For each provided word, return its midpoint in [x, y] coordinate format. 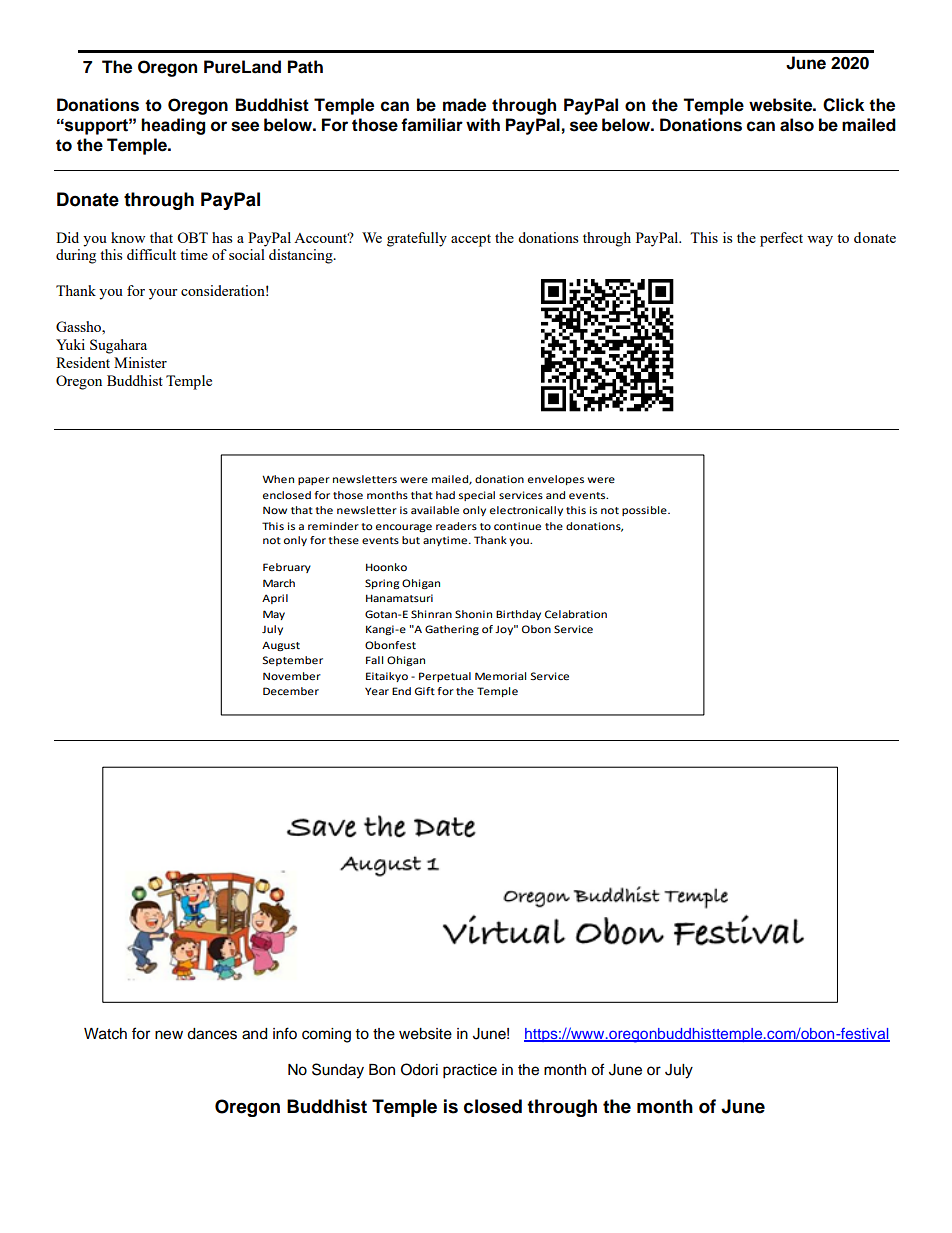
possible [645, 511]
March [279, 583]
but [411, 540]
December [291, 691]
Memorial [500, 676]
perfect [781, 239]
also [797, 125]
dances [212, 1034]
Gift [425, 691]
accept [471, 240]
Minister [140, 362]
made [464, 105]
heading [173, 126]
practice [470, 1071]
